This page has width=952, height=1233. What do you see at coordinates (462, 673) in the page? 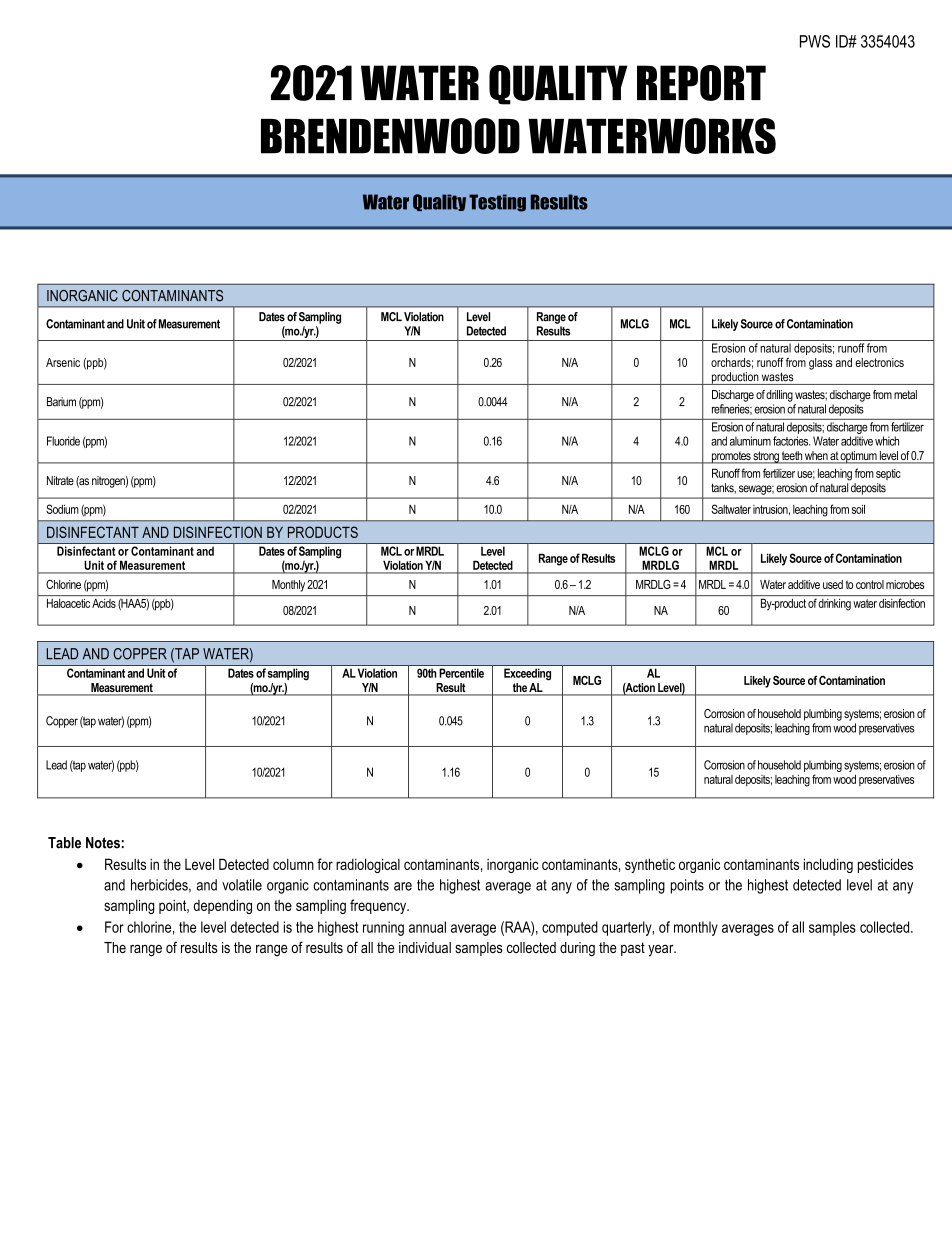
I see `Percentile` at bounding box center [462, 673].
